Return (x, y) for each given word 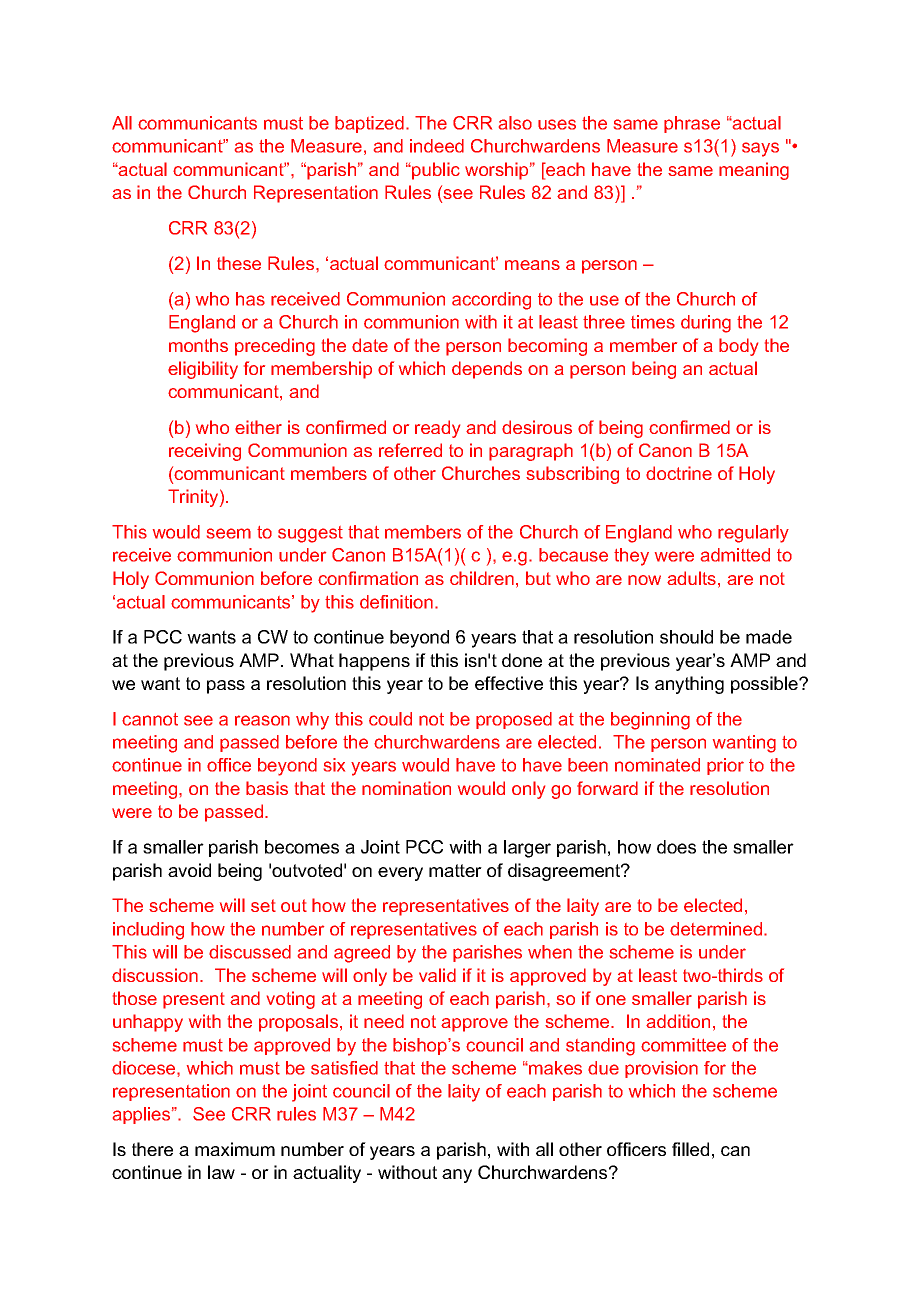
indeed (437, 146)
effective (509, 683)
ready (437, 429)
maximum (235, 1149)
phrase (692, 124)
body (738, 347)
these (239, 263)
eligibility (203, 370)
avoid (189, 870)
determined (717, 929)
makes (554, 1068)
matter (455, 870)
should (686, 637)
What (312, 660)
